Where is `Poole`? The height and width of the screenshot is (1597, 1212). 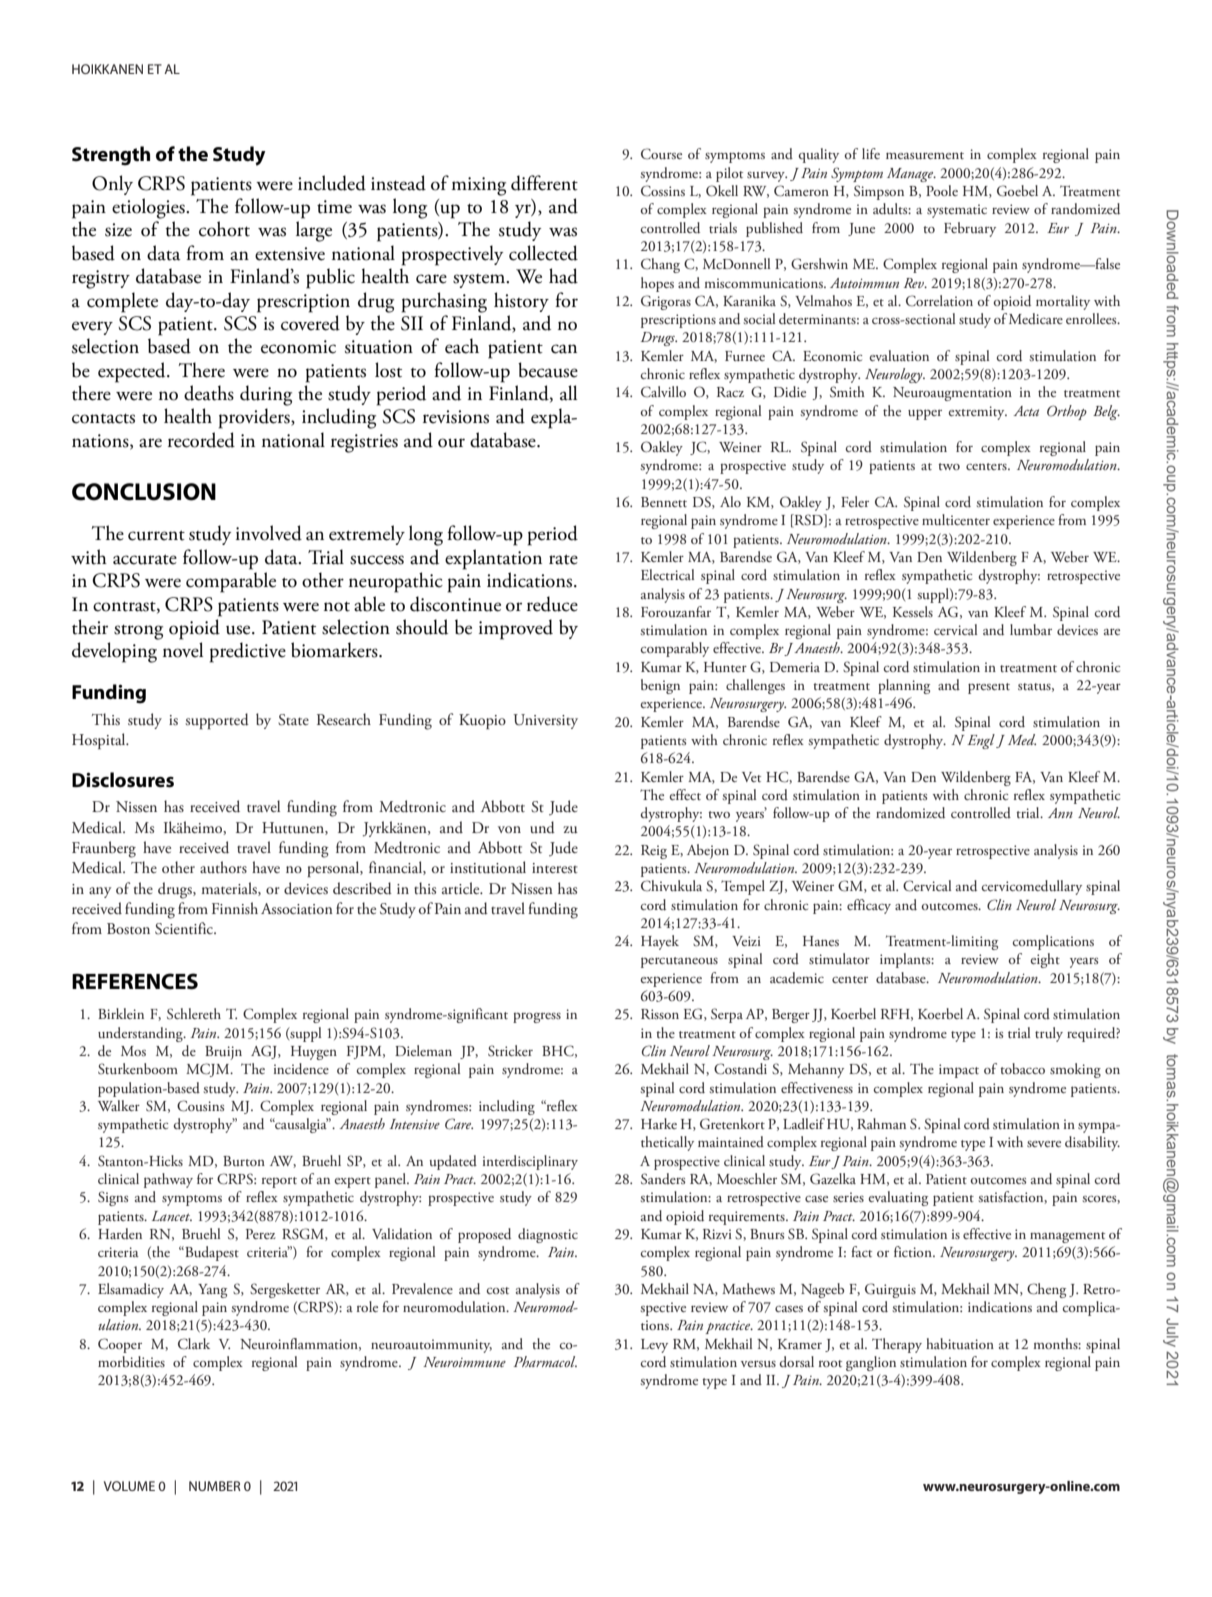 Poole is located at coordinates (942, 190).
